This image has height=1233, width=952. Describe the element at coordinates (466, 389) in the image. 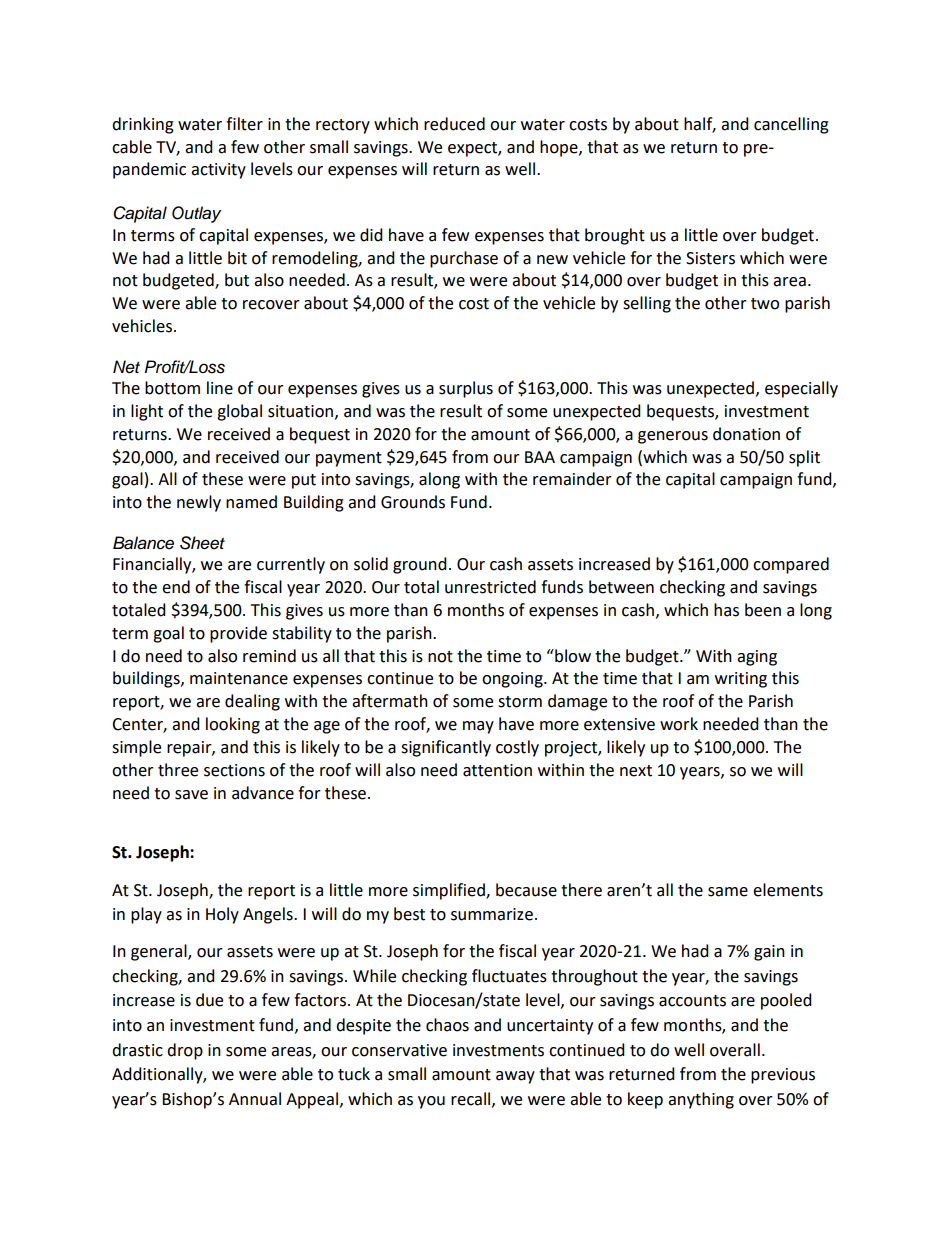

I see `surplus` at that location.
